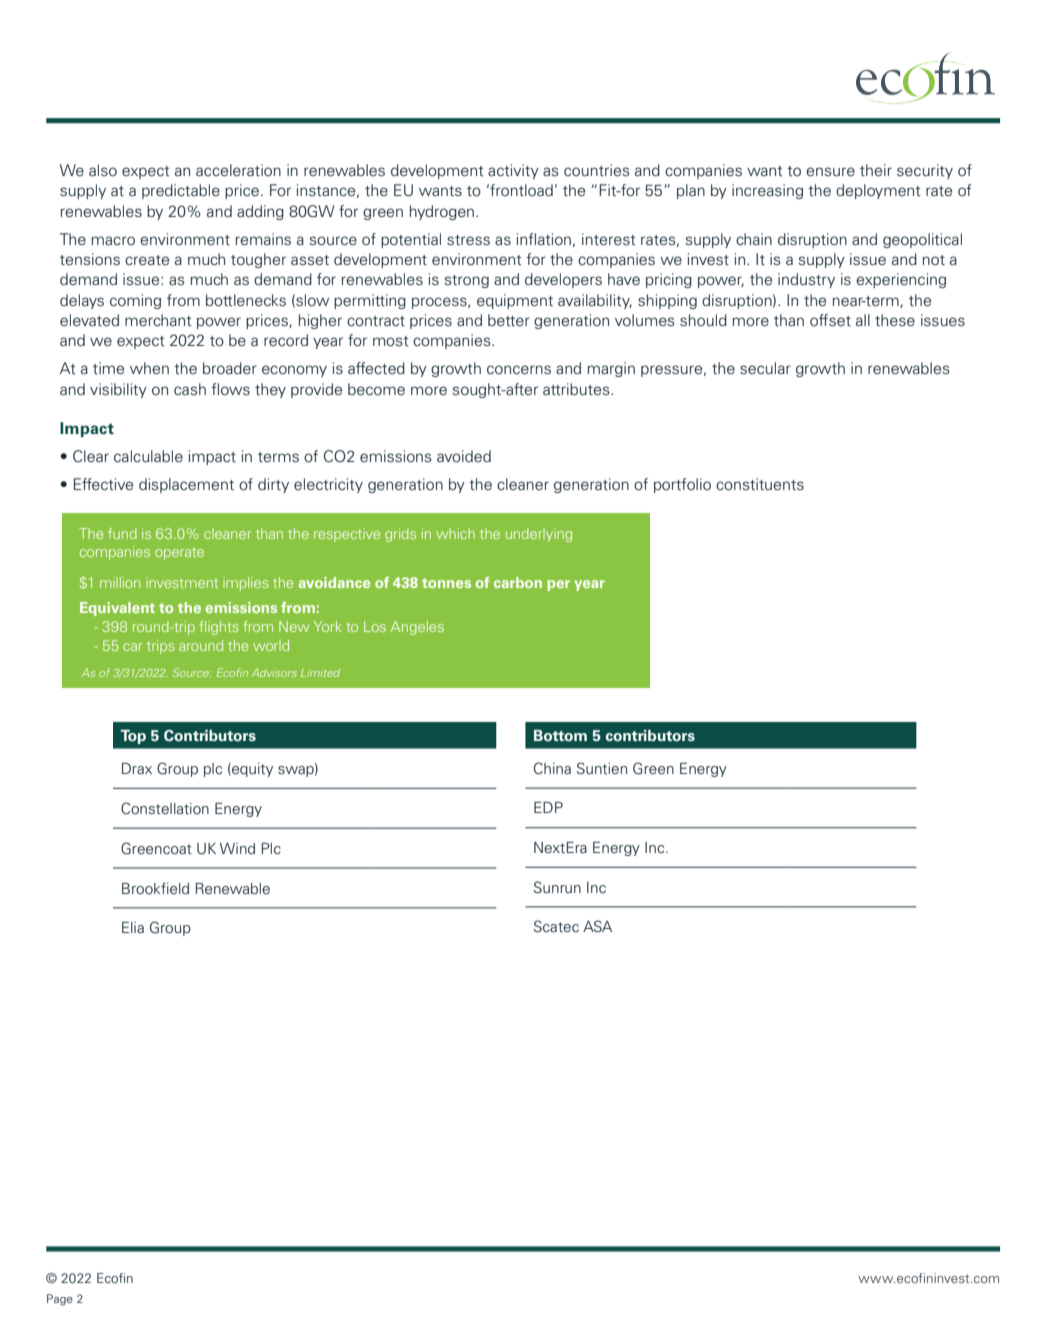 This page has width=1038, height=1344. Describe the element at coordinates (155, 888) in the page. I see `Brookfield` at that location.
